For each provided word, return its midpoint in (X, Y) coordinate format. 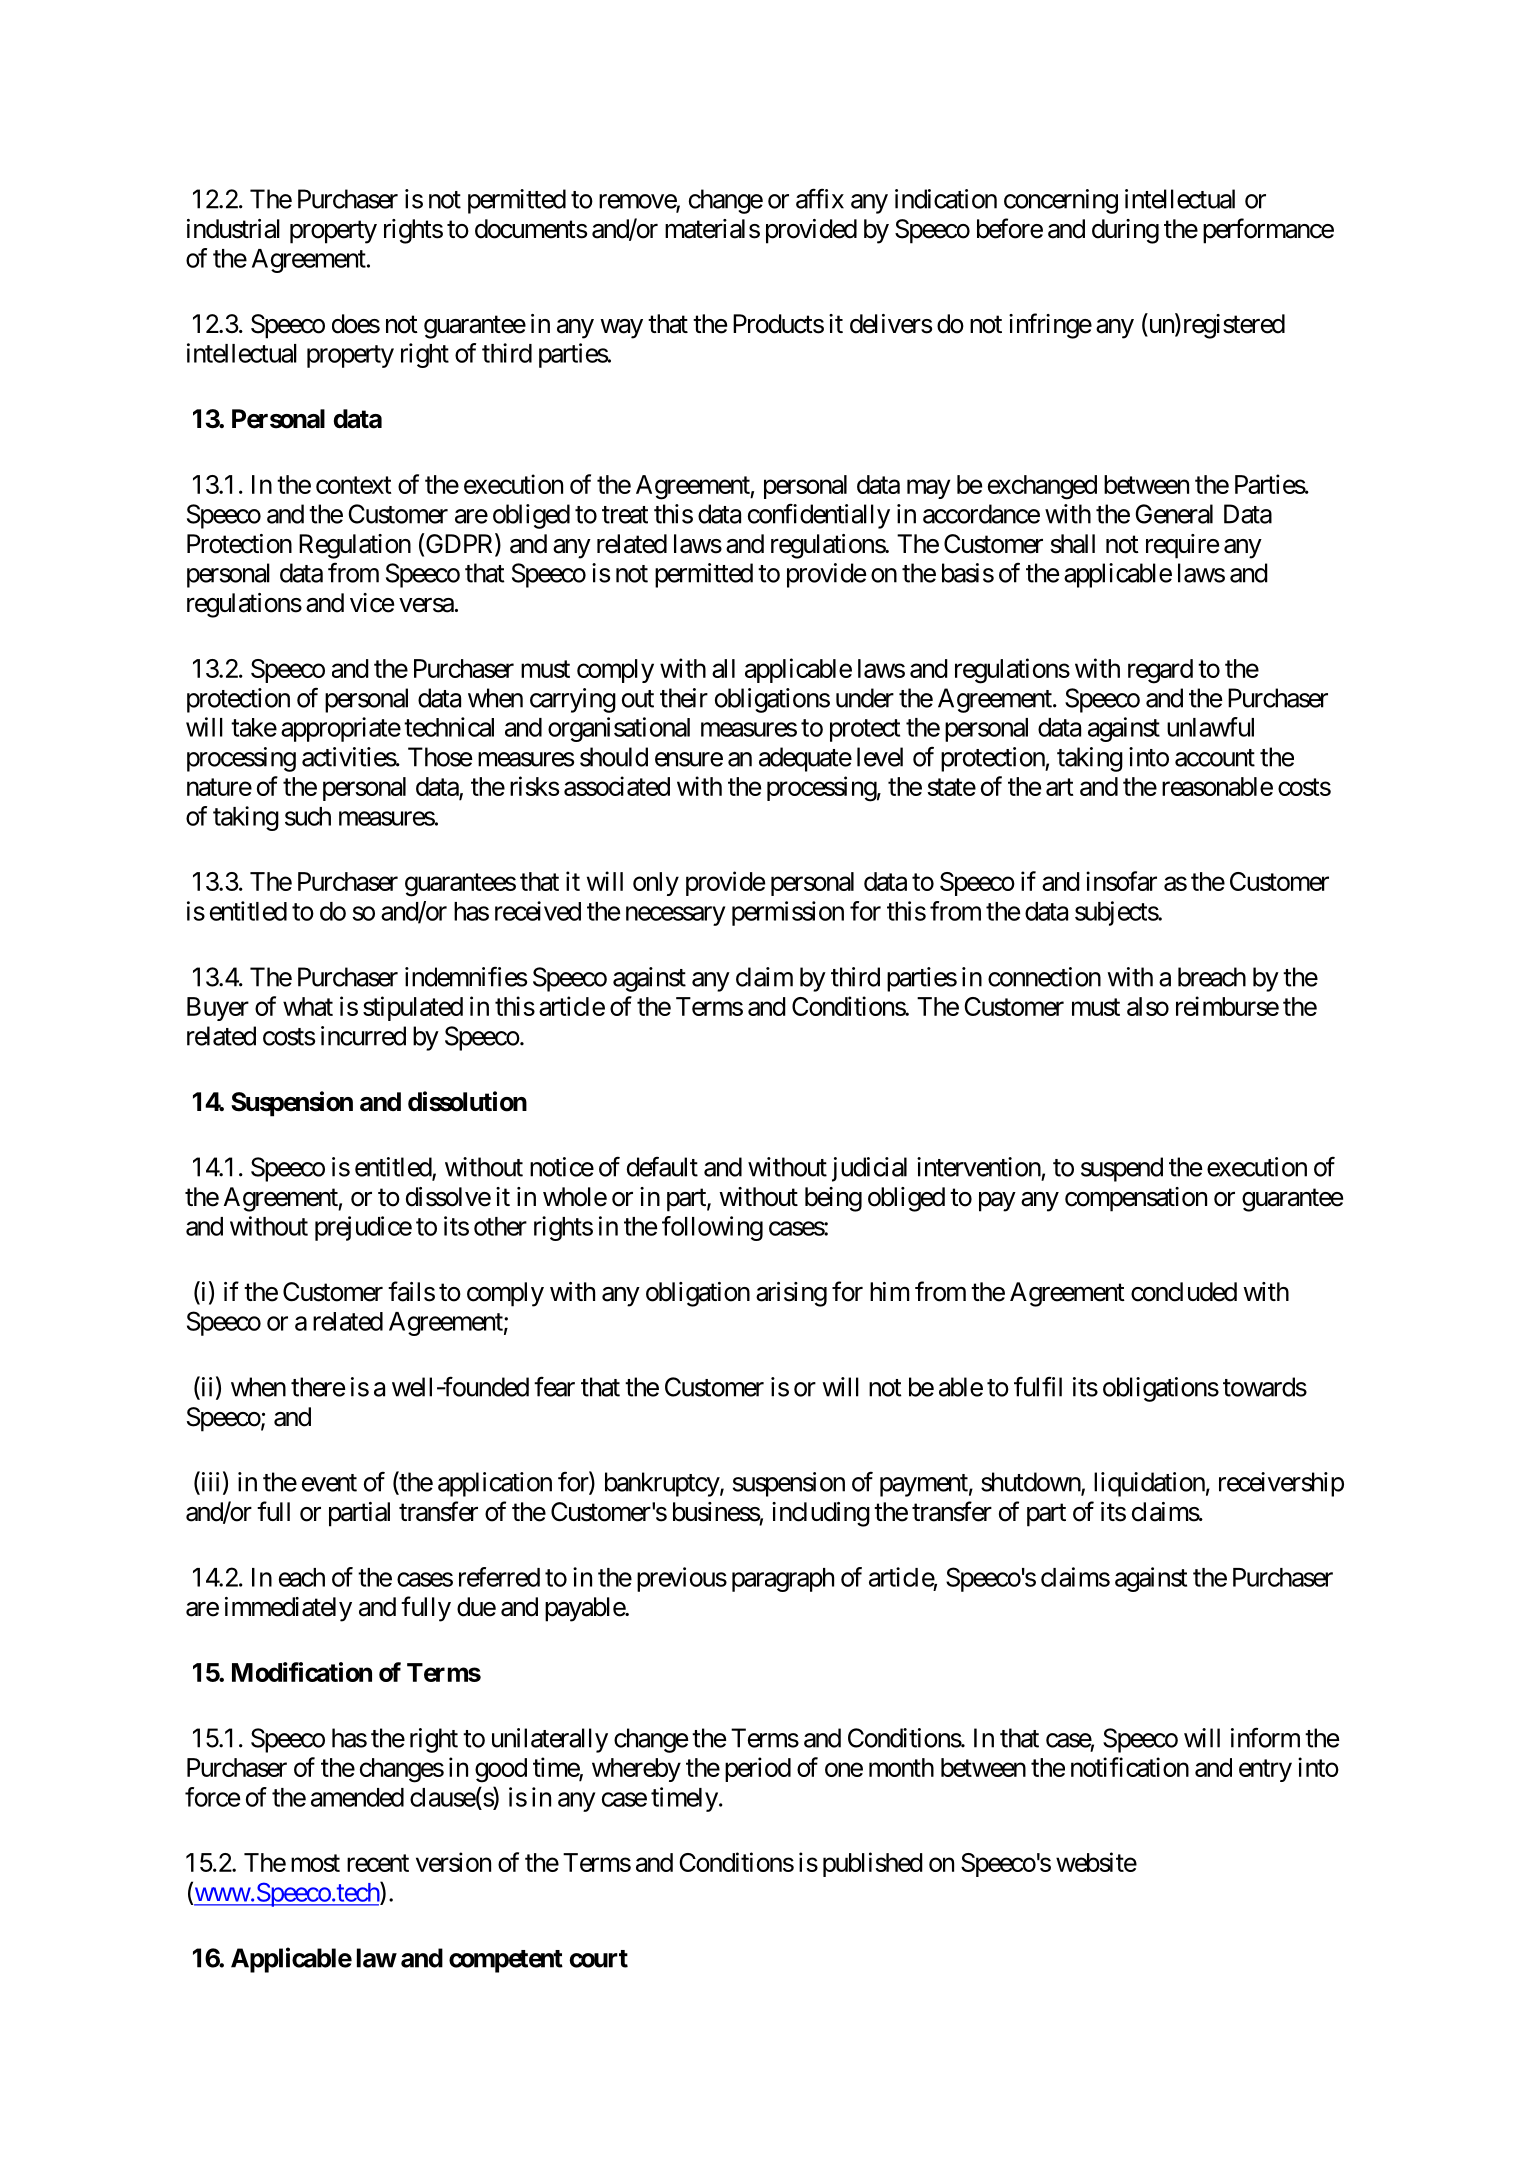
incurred (363, 1036)
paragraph (783, 1580)
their (684, 698)
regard (1160, 671)
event (329, 1483)
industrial (233, 229)
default (662, 1166)
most (315, 1863)
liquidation (1149, 1484)
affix (820, 198)
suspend (1122, 1169)
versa (426, 605)
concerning (1061, 201)
